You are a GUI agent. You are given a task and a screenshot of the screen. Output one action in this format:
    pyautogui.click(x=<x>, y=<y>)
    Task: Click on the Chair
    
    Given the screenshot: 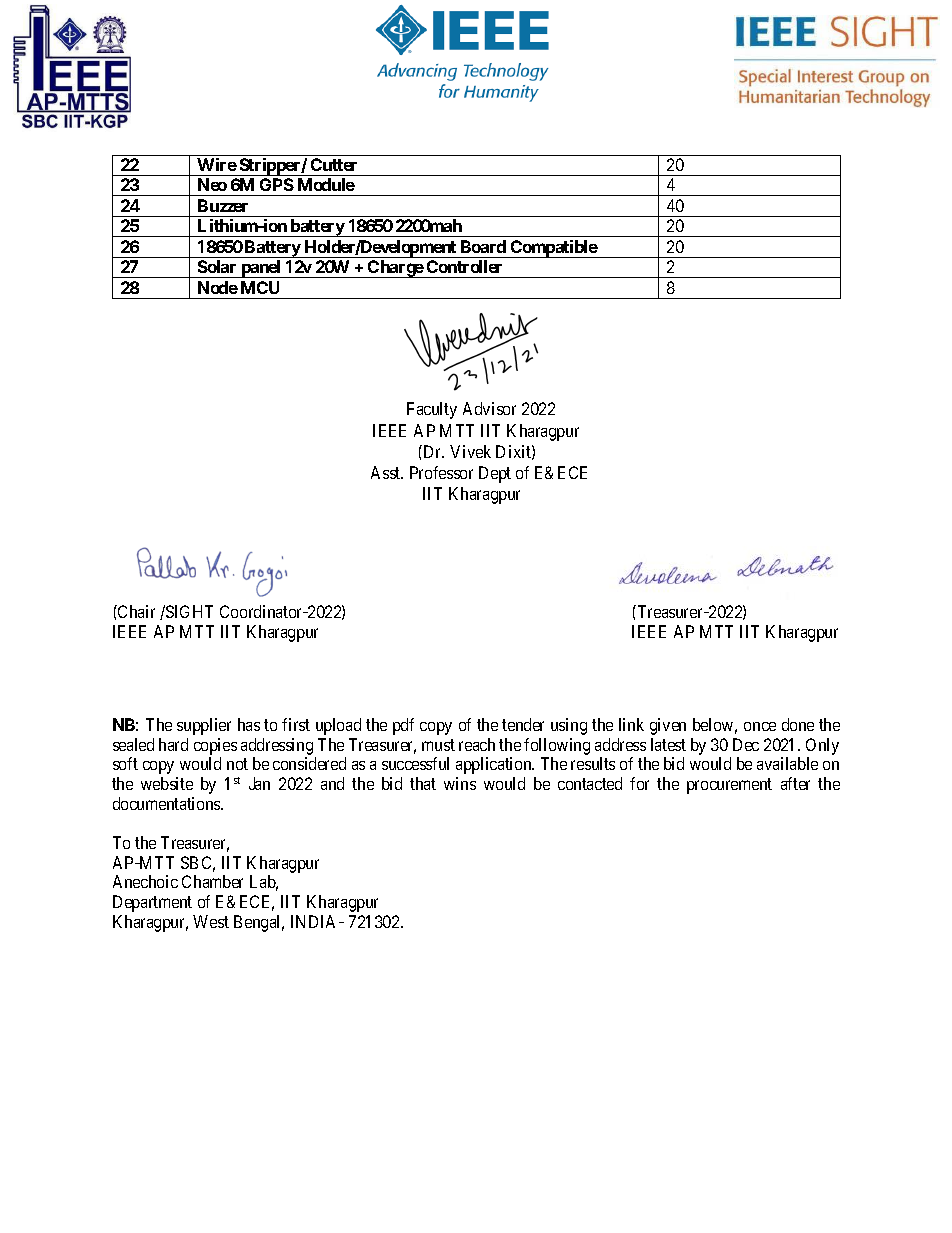 What is the action you would take?
    pyautogui.click(x=135, y=611)
